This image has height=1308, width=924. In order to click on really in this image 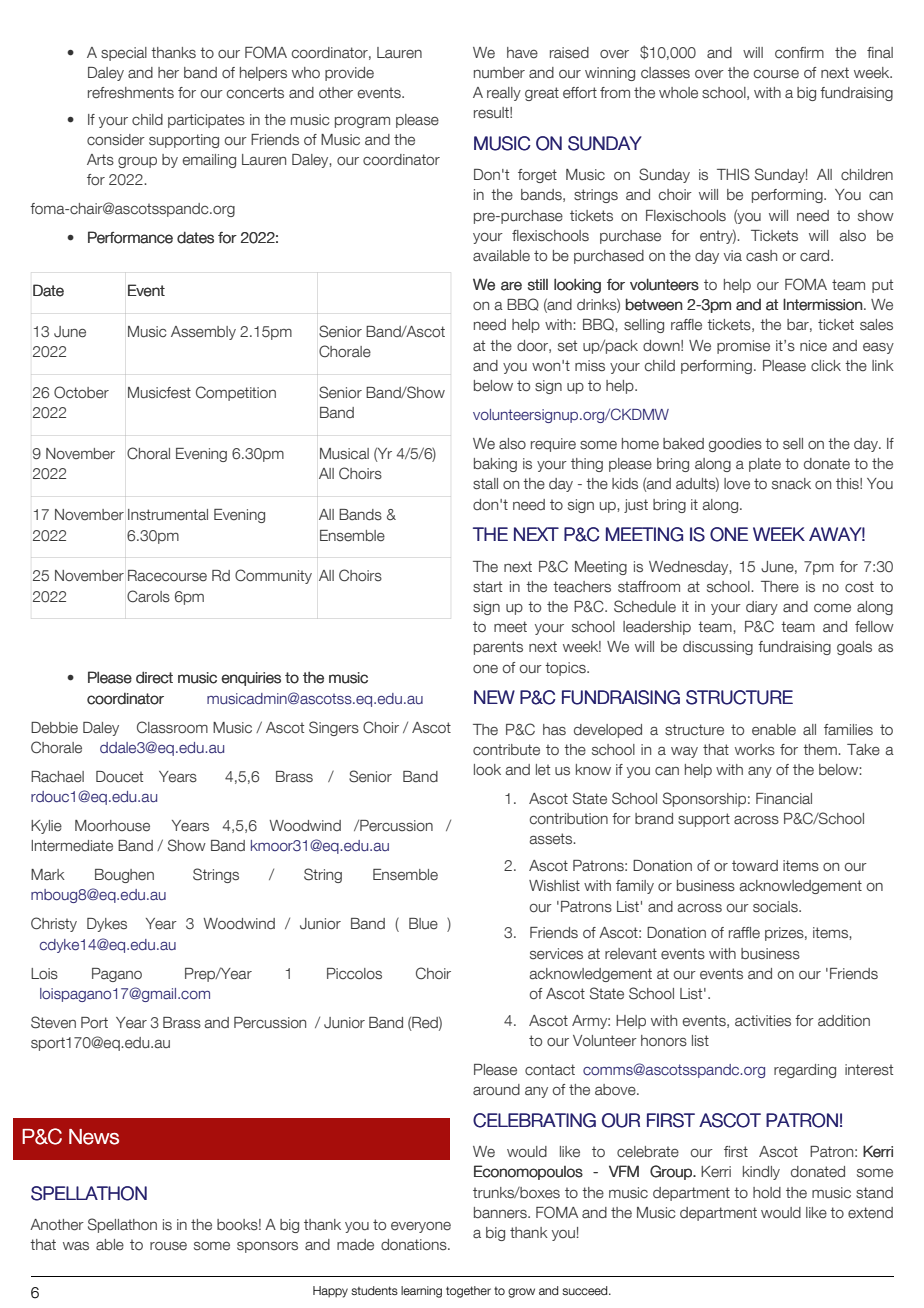, I will do `click(504, 94)`.
